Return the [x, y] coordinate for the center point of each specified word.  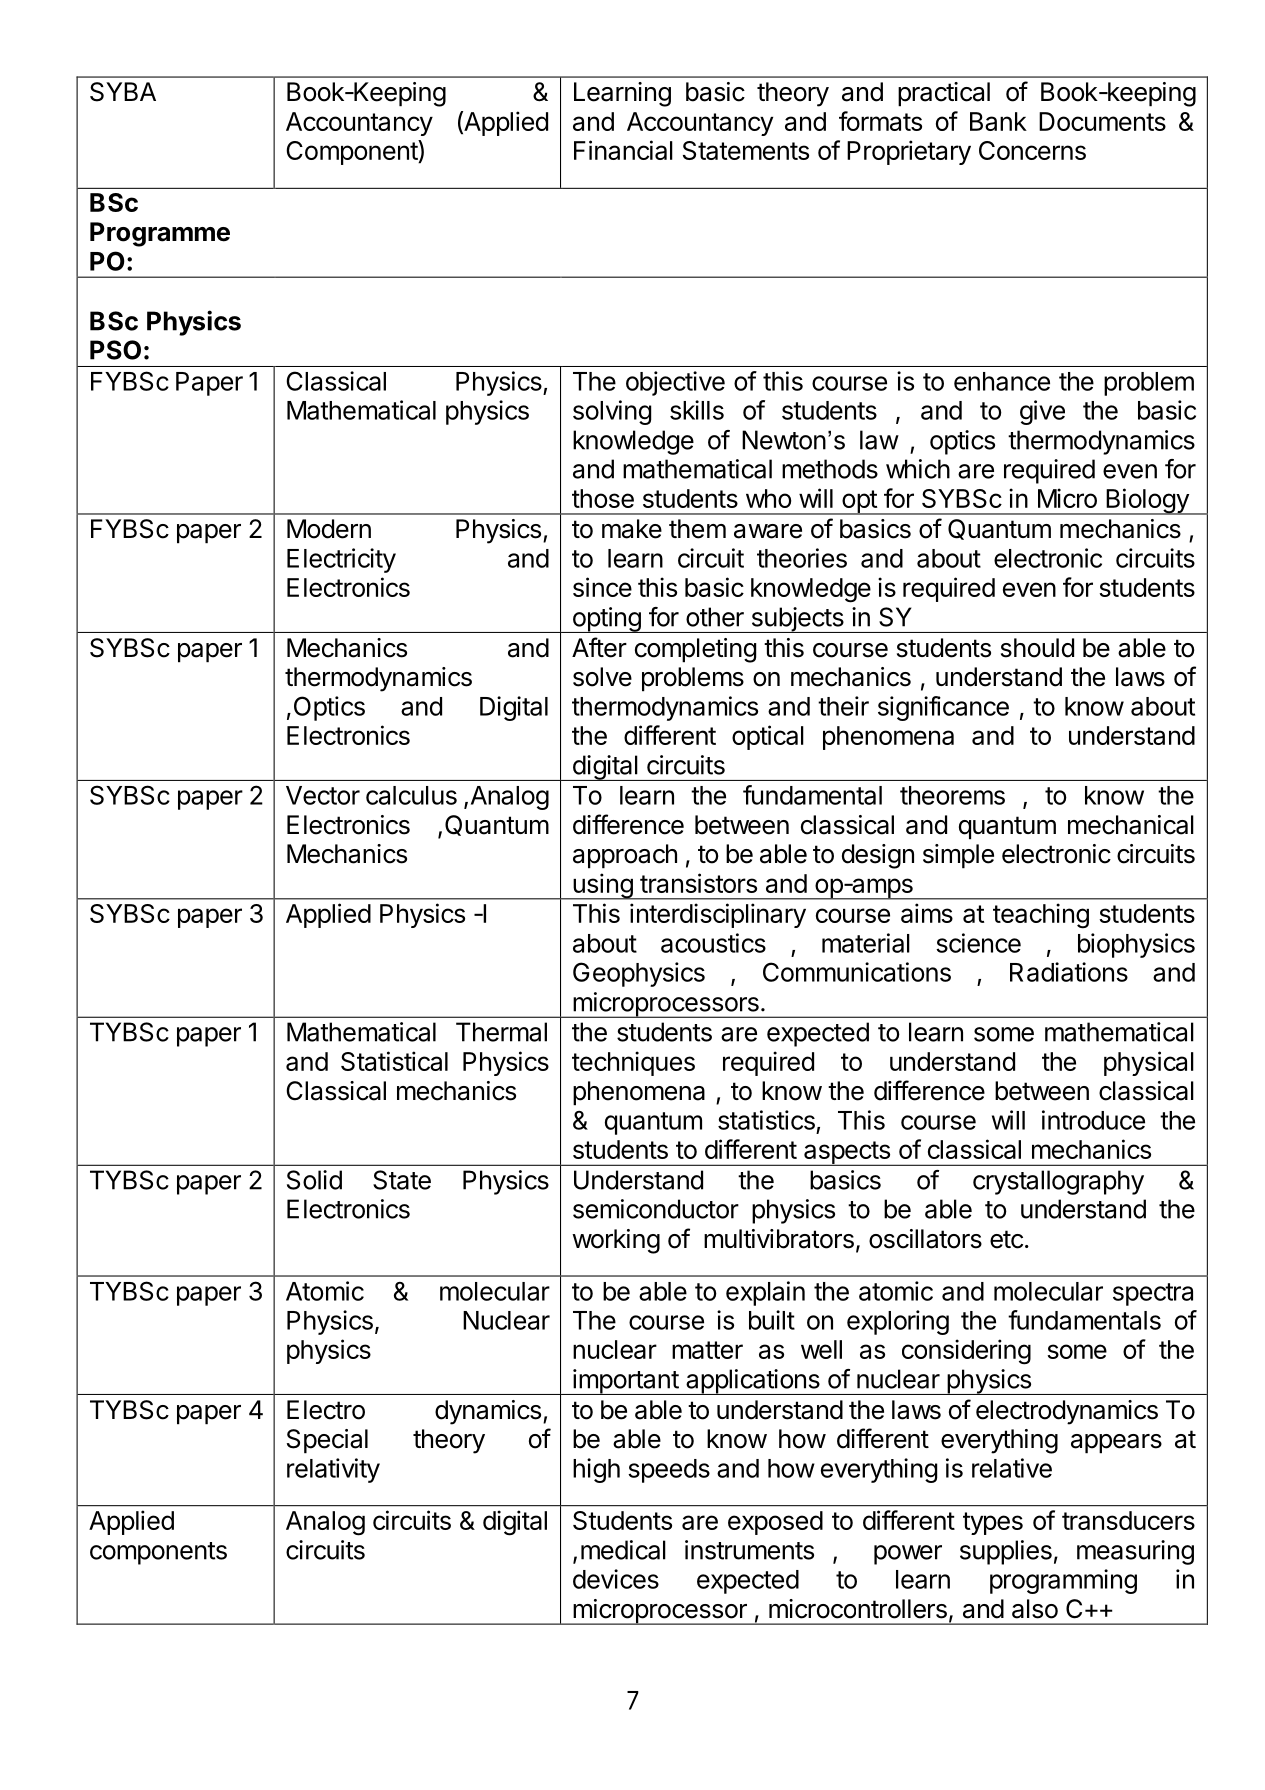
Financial [623, 150]
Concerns [1032, 150]
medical [623, 1550]
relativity [333, 1470]
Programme [160, 234]
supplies [1006, 1552]
